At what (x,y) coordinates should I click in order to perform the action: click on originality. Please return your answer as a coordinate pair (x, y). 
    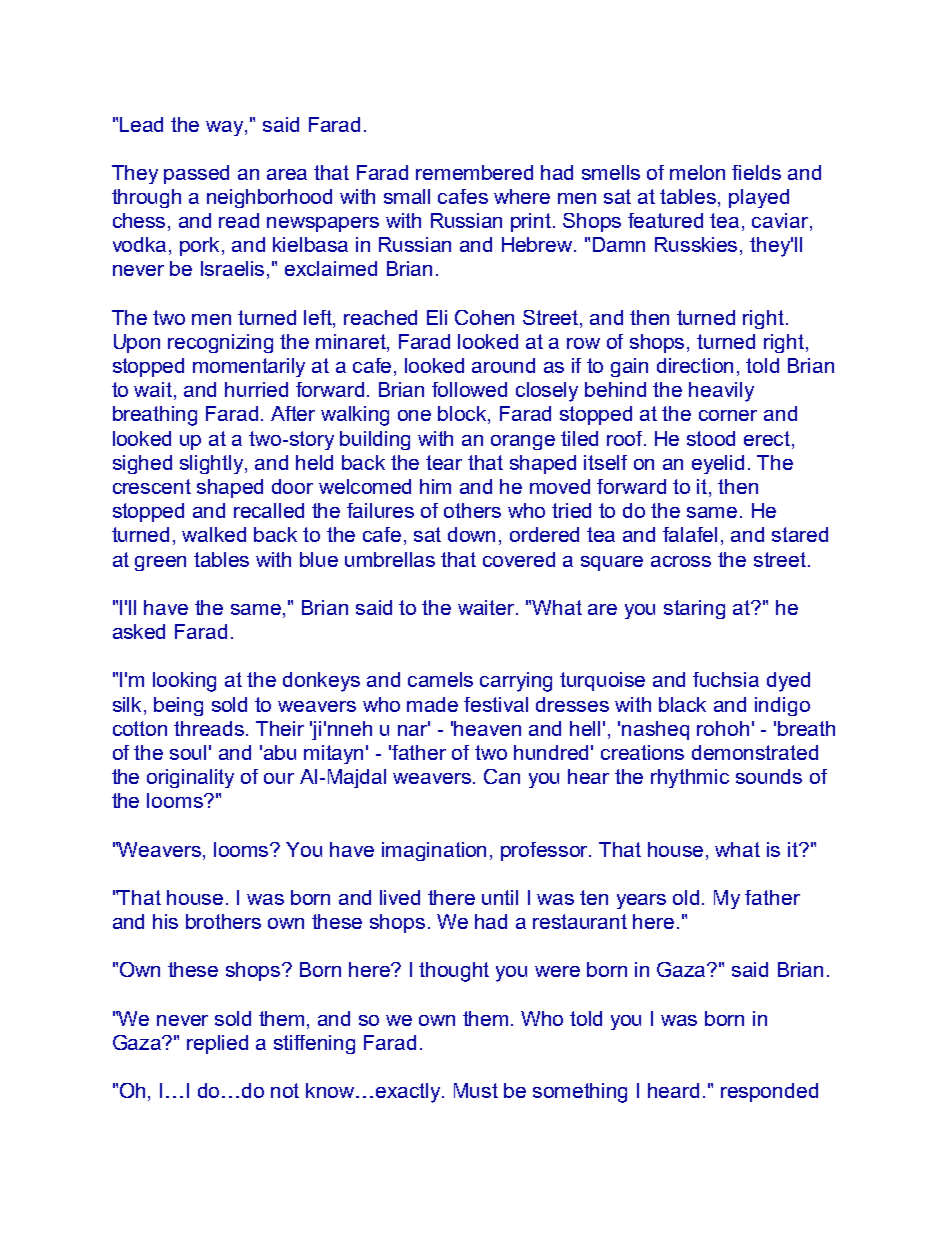
    Looking at the image, I should click on (190, 778).
